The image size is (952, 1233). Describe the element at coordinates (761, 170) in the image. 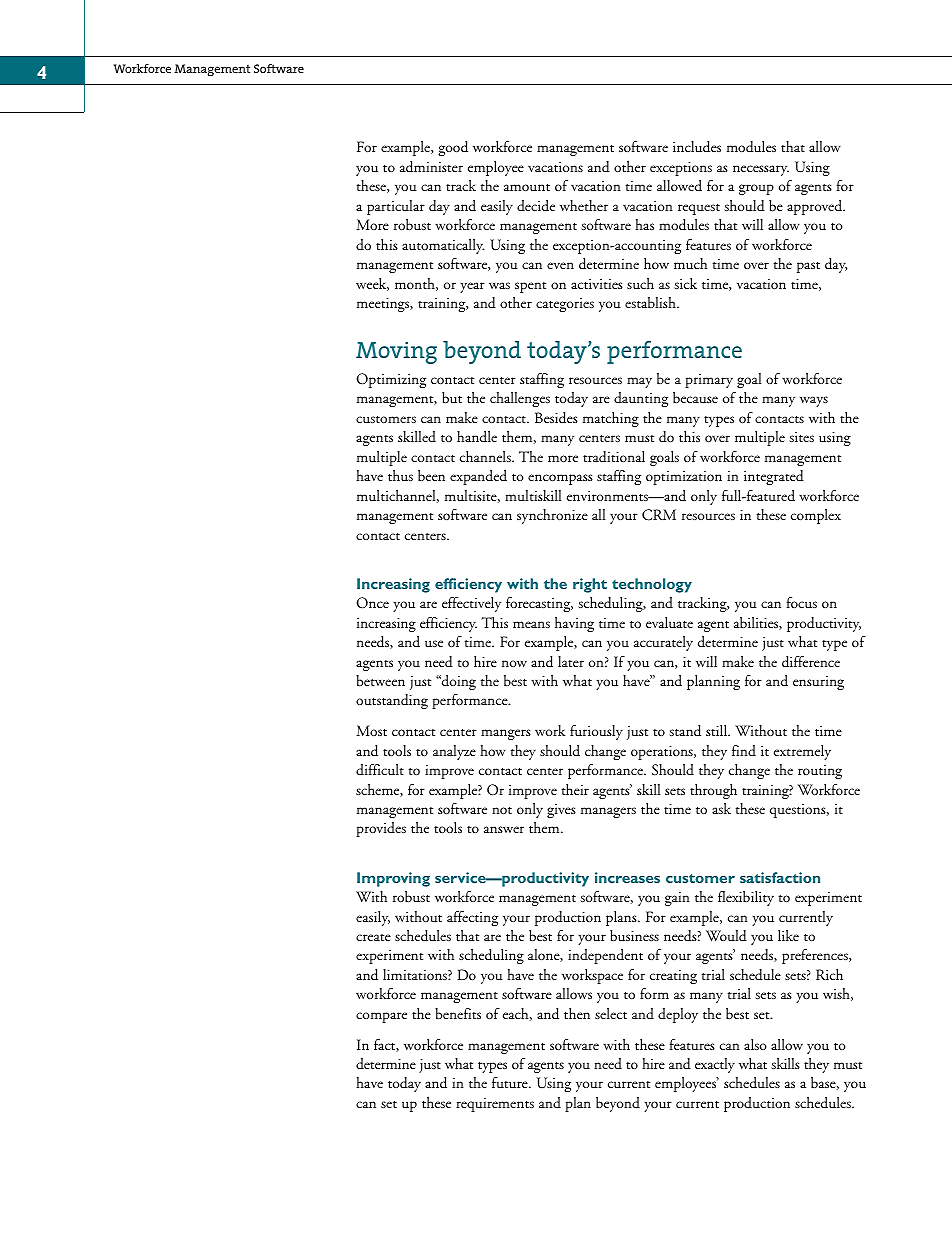

I see `necessary` at that location.
